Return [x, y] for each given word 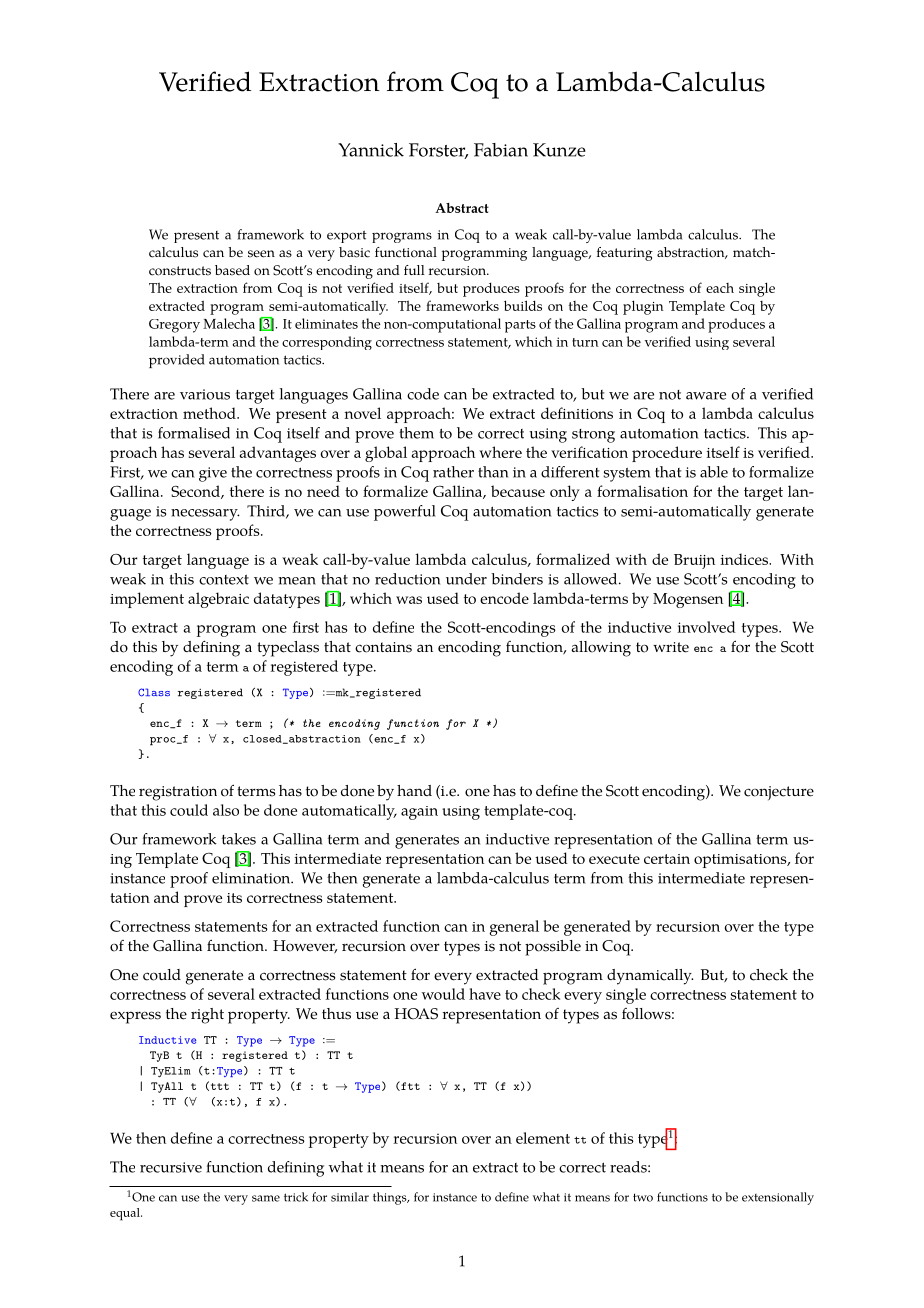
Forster [438, 151]
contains [383, 647]
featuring [625, 254]
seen [261, 254]
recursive [171, 1167]
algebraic [218, 600]
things [391, 1198]
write [671, 647]
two [643, 1197]
